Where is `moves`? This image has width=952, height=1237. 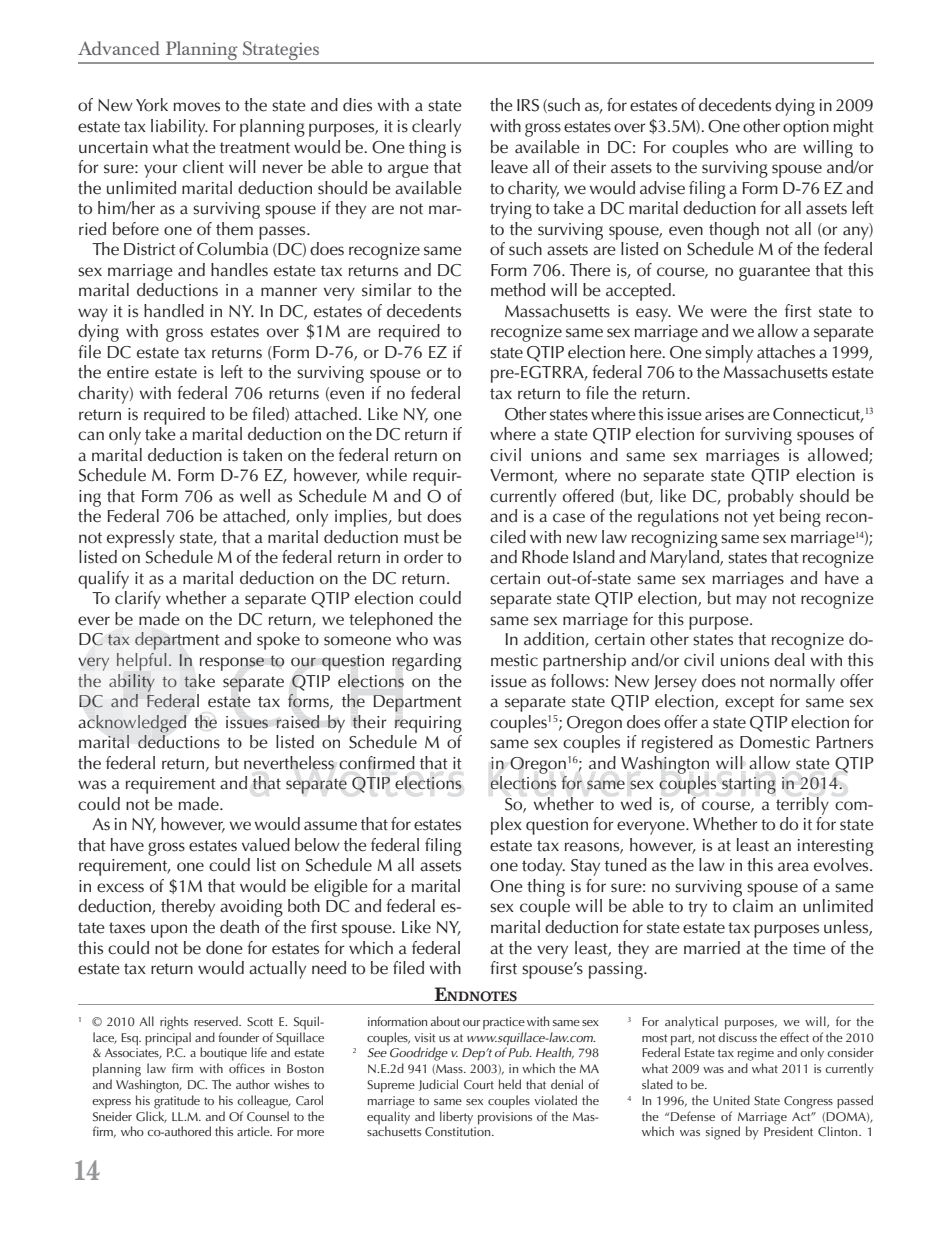 moves is located at coordinates (197, 107).
